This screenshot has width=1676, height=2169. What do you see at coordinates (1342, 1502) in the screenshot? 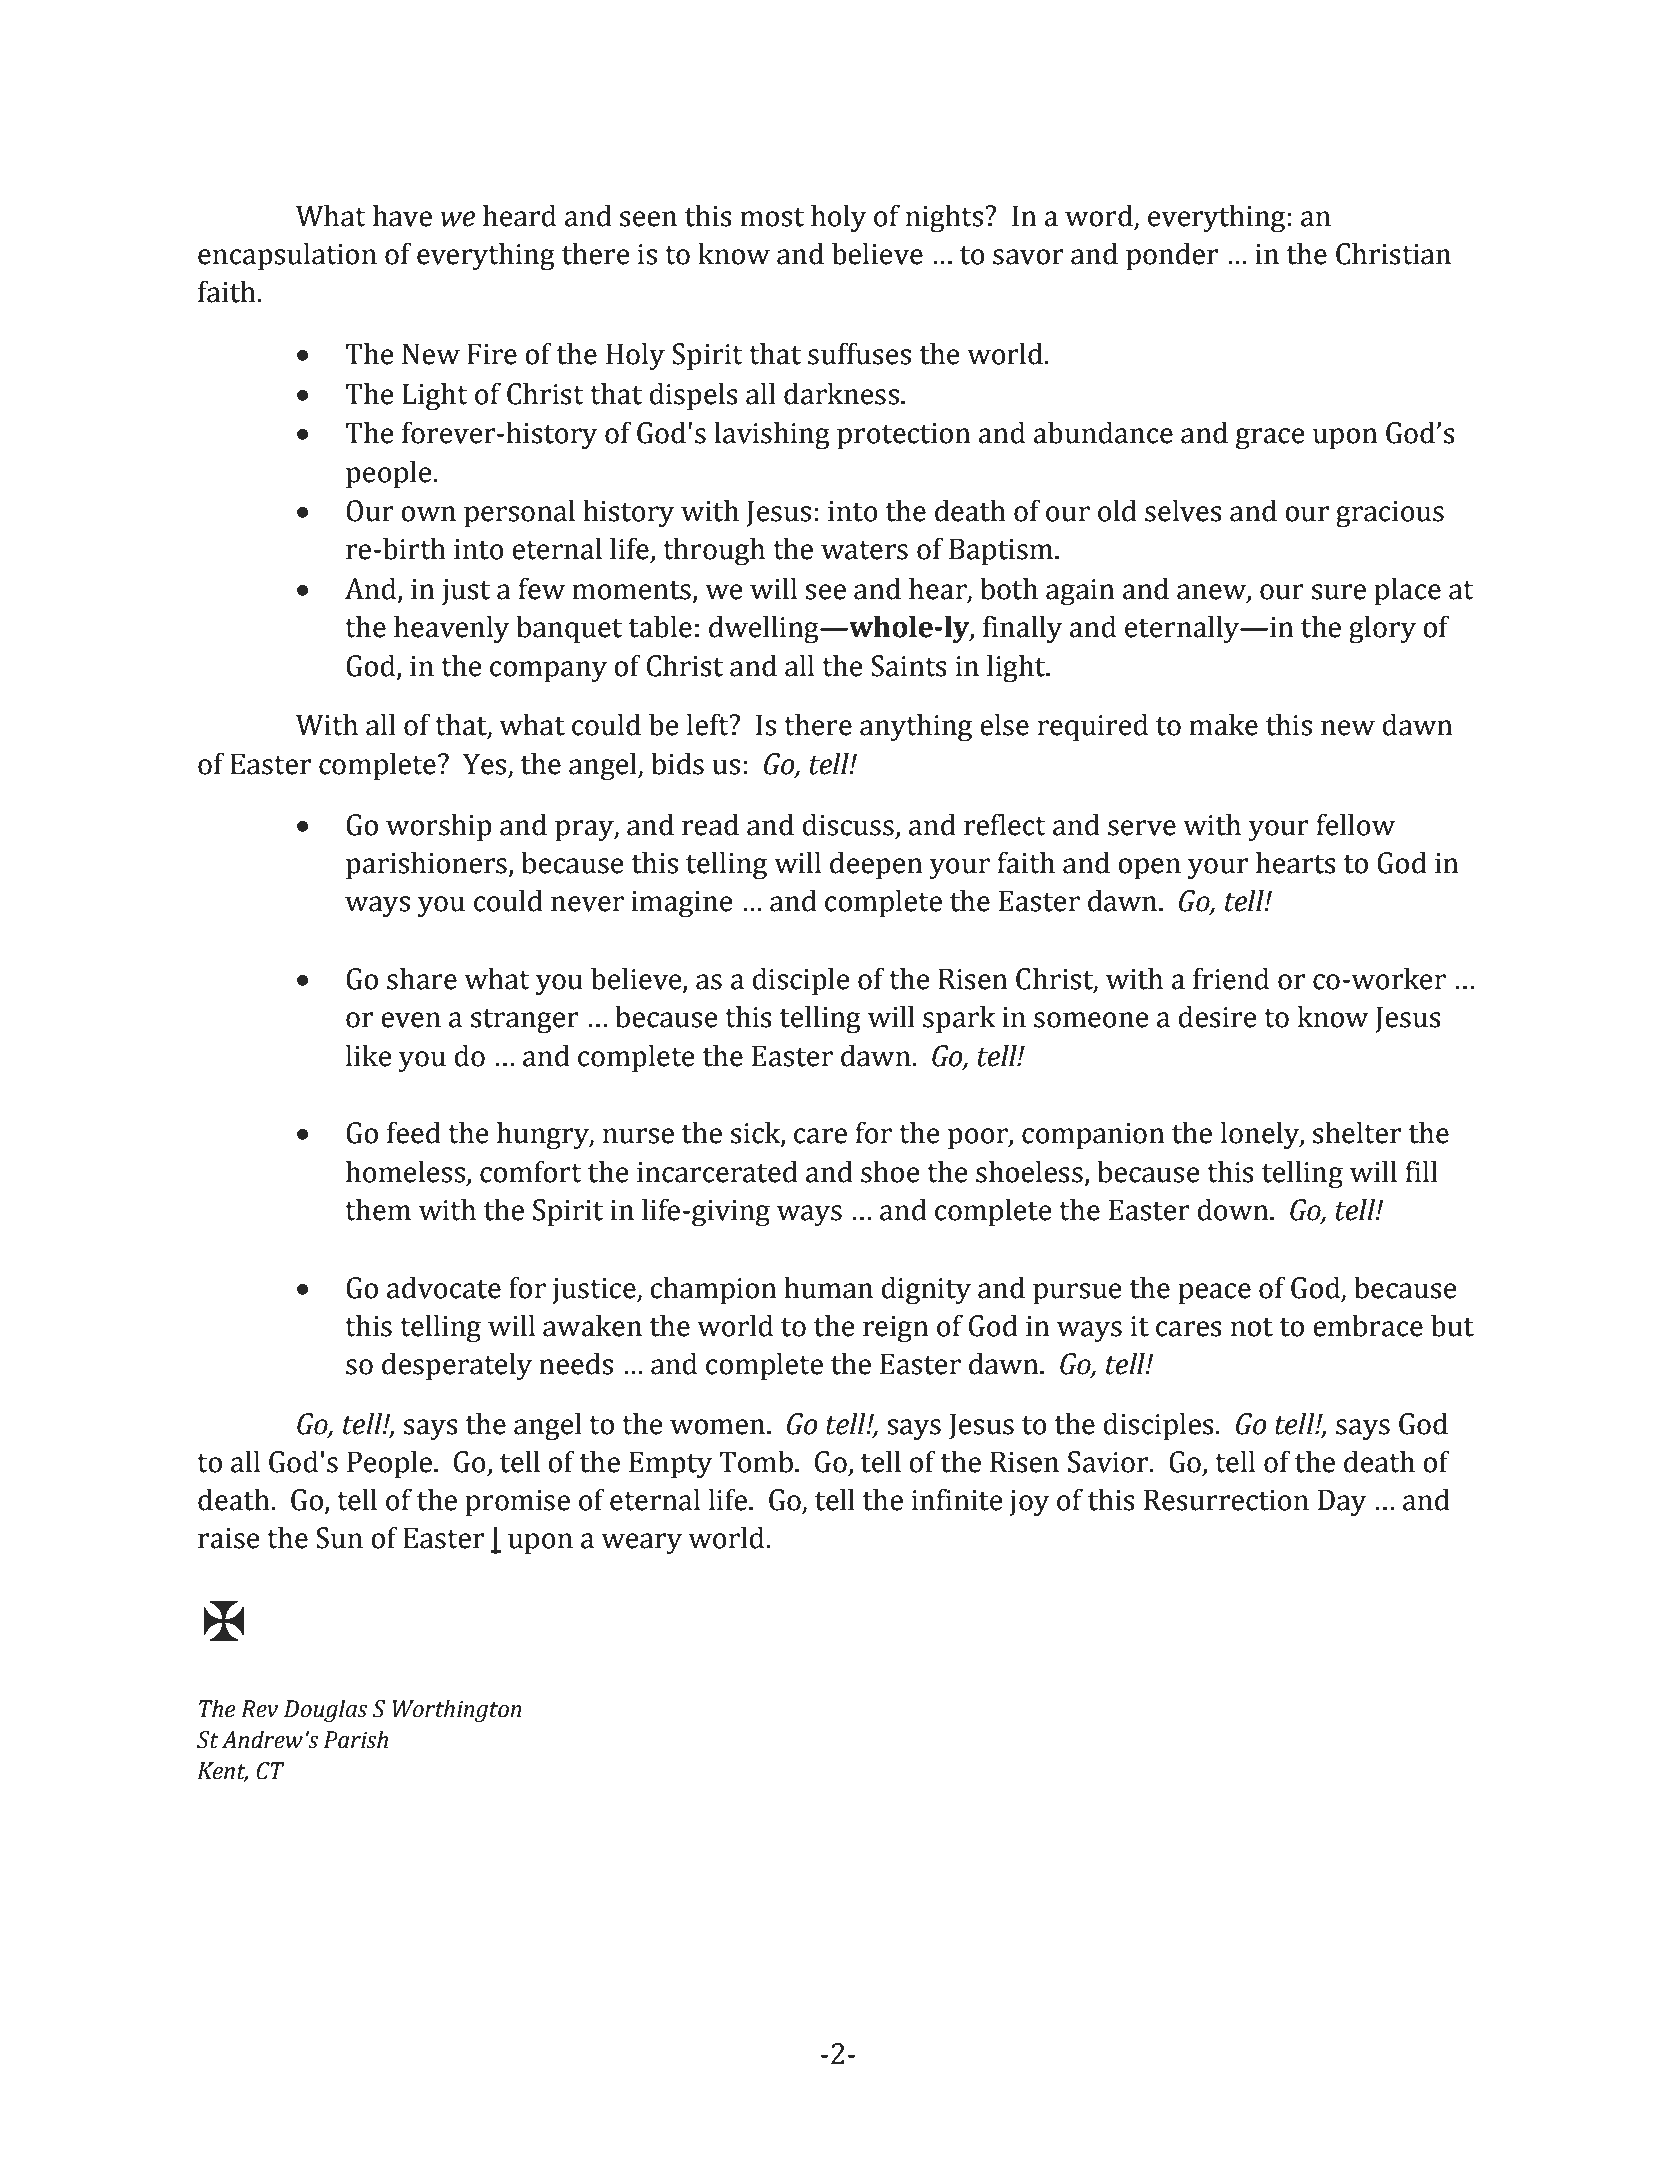
I see `Day` at bounding box center [1342, 1502].
